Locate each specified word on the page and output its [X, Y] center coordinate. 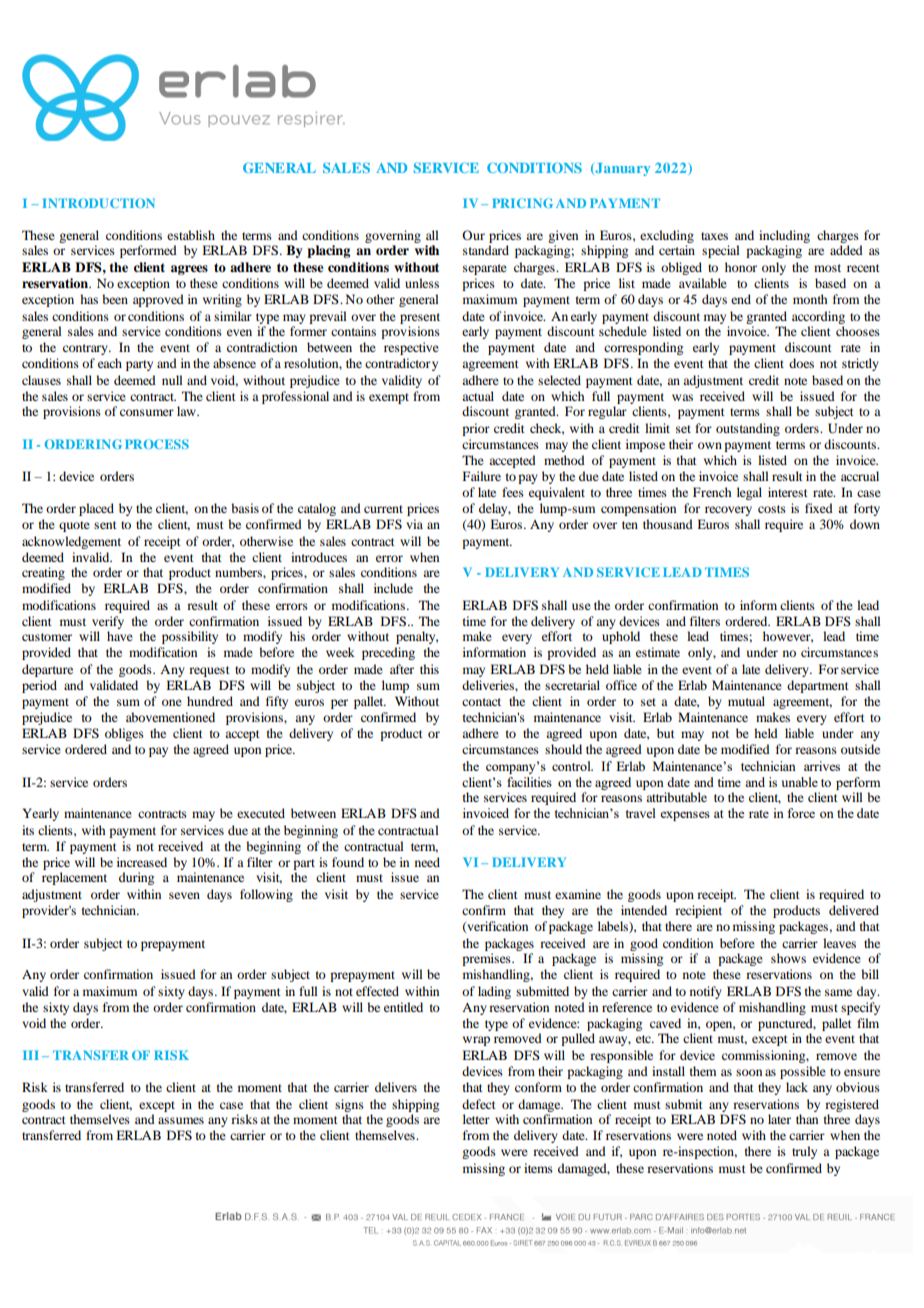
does [801, 363]
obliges [124, 734]
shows [788, 958]
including [784, 238]
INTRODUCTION [98, 203]
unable [799, 782]
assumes [181, 1120]
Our [473, 235]
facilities [529, 782]
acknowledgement [71, 542]
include [393, 588]
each [110, 363]
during [136, 878]
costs [772, 509]
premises [487, 959]
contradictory [401, 364]
